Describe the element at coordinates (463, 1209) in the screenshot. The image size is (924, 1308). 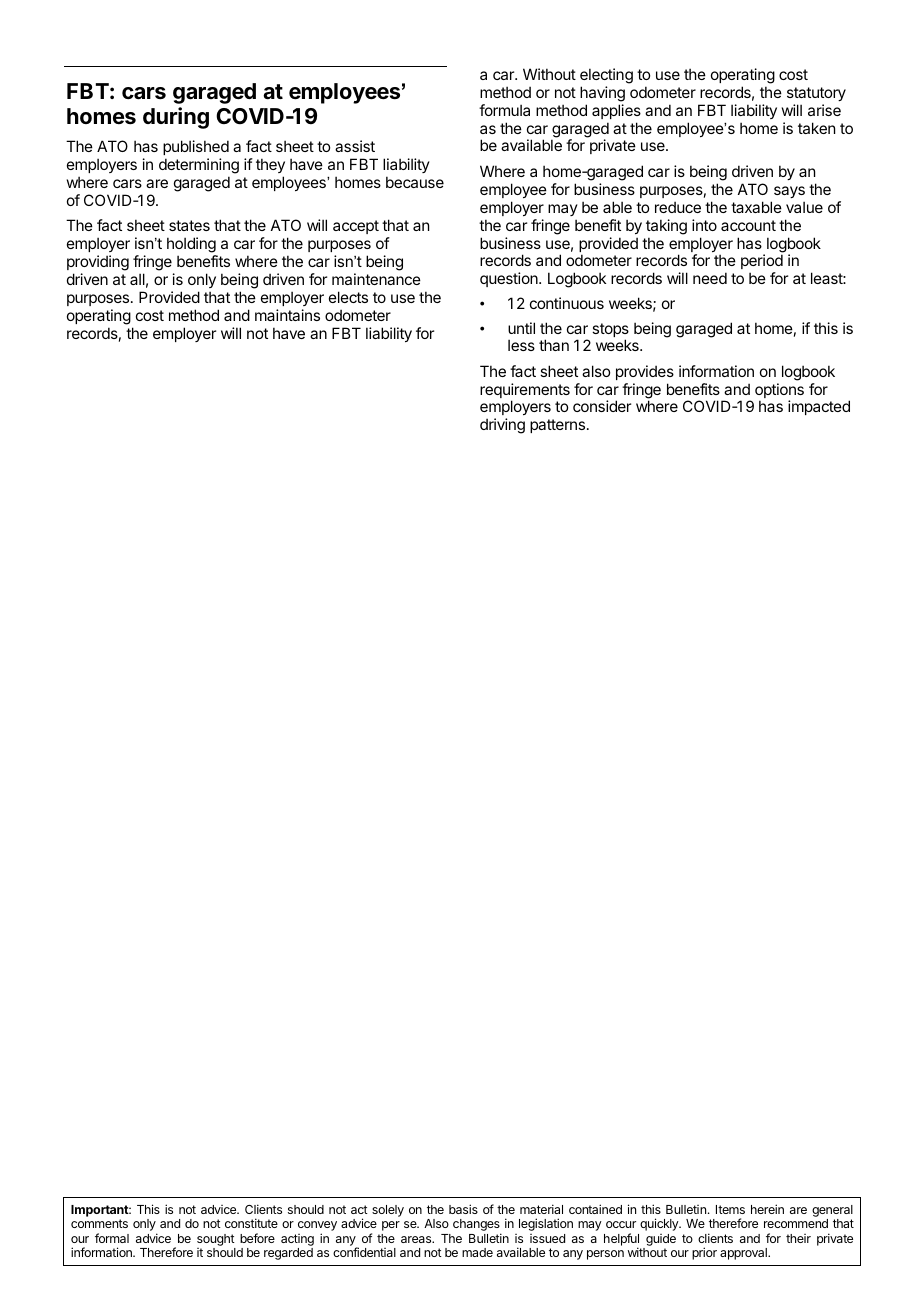
I see `basis` at that location.
